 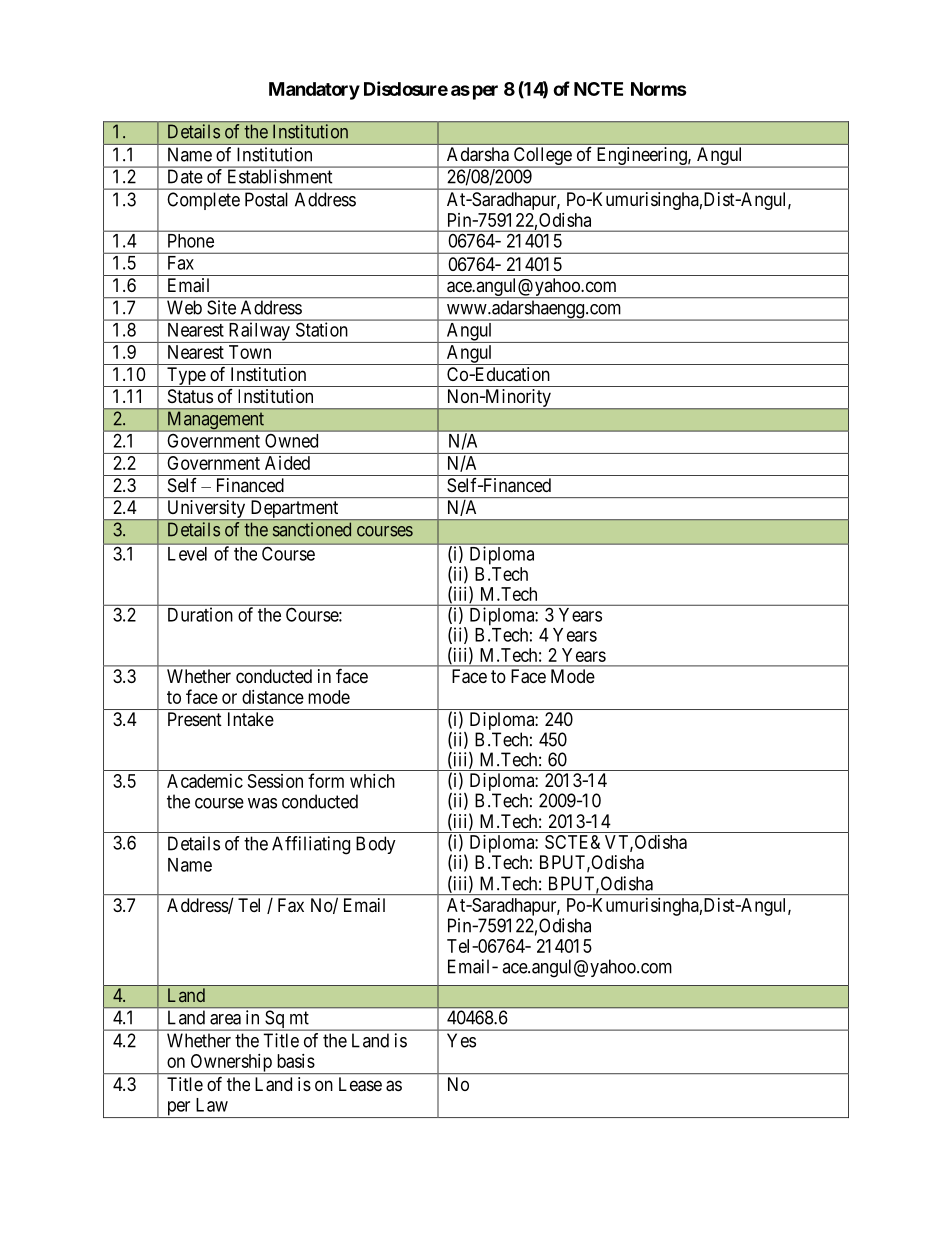 I want to click on Yes, so click(x=461, y=1040).
